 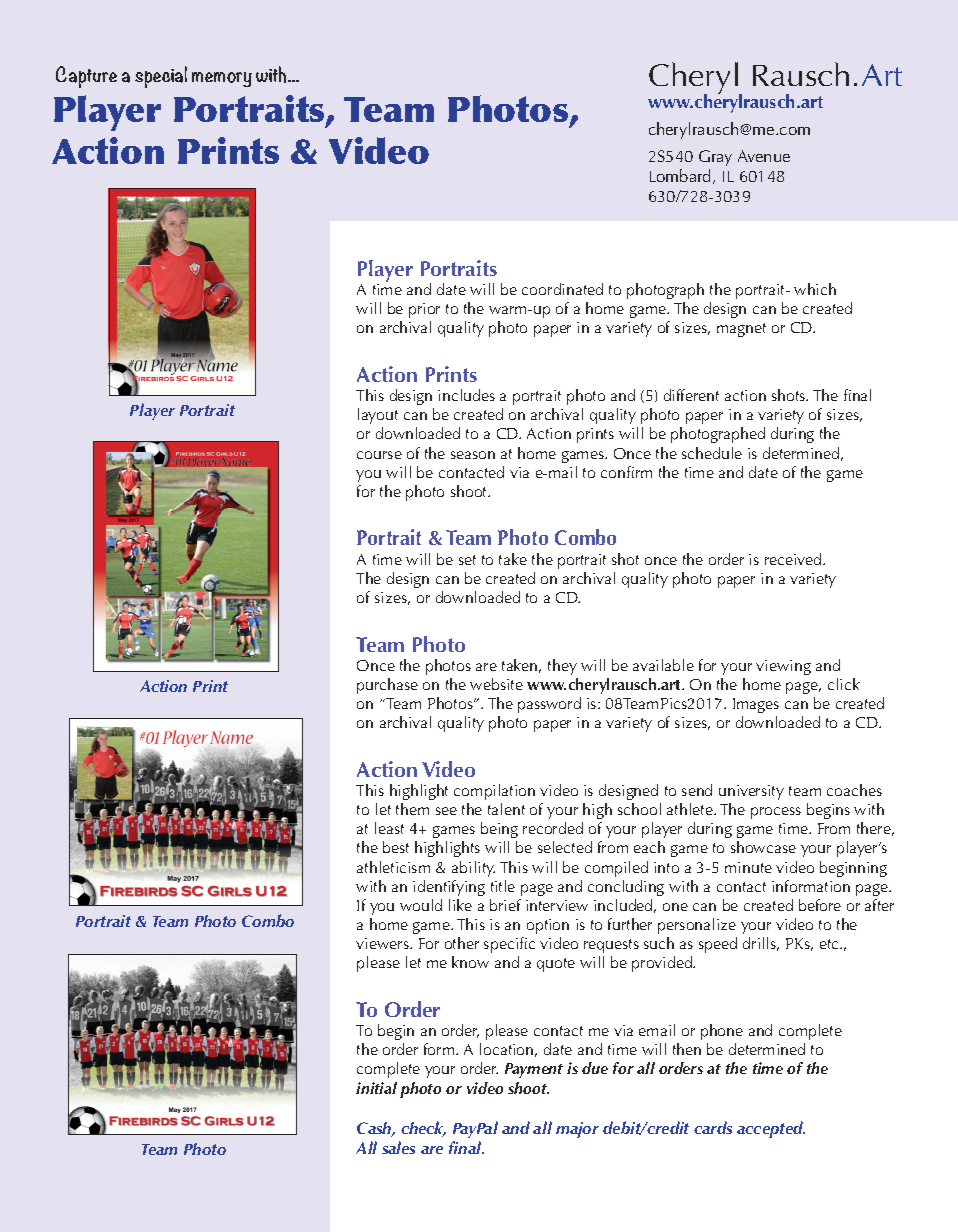 What do you see at coordinates (751, 792) in the page?
I see `university` at bounding box center [751, 792].
